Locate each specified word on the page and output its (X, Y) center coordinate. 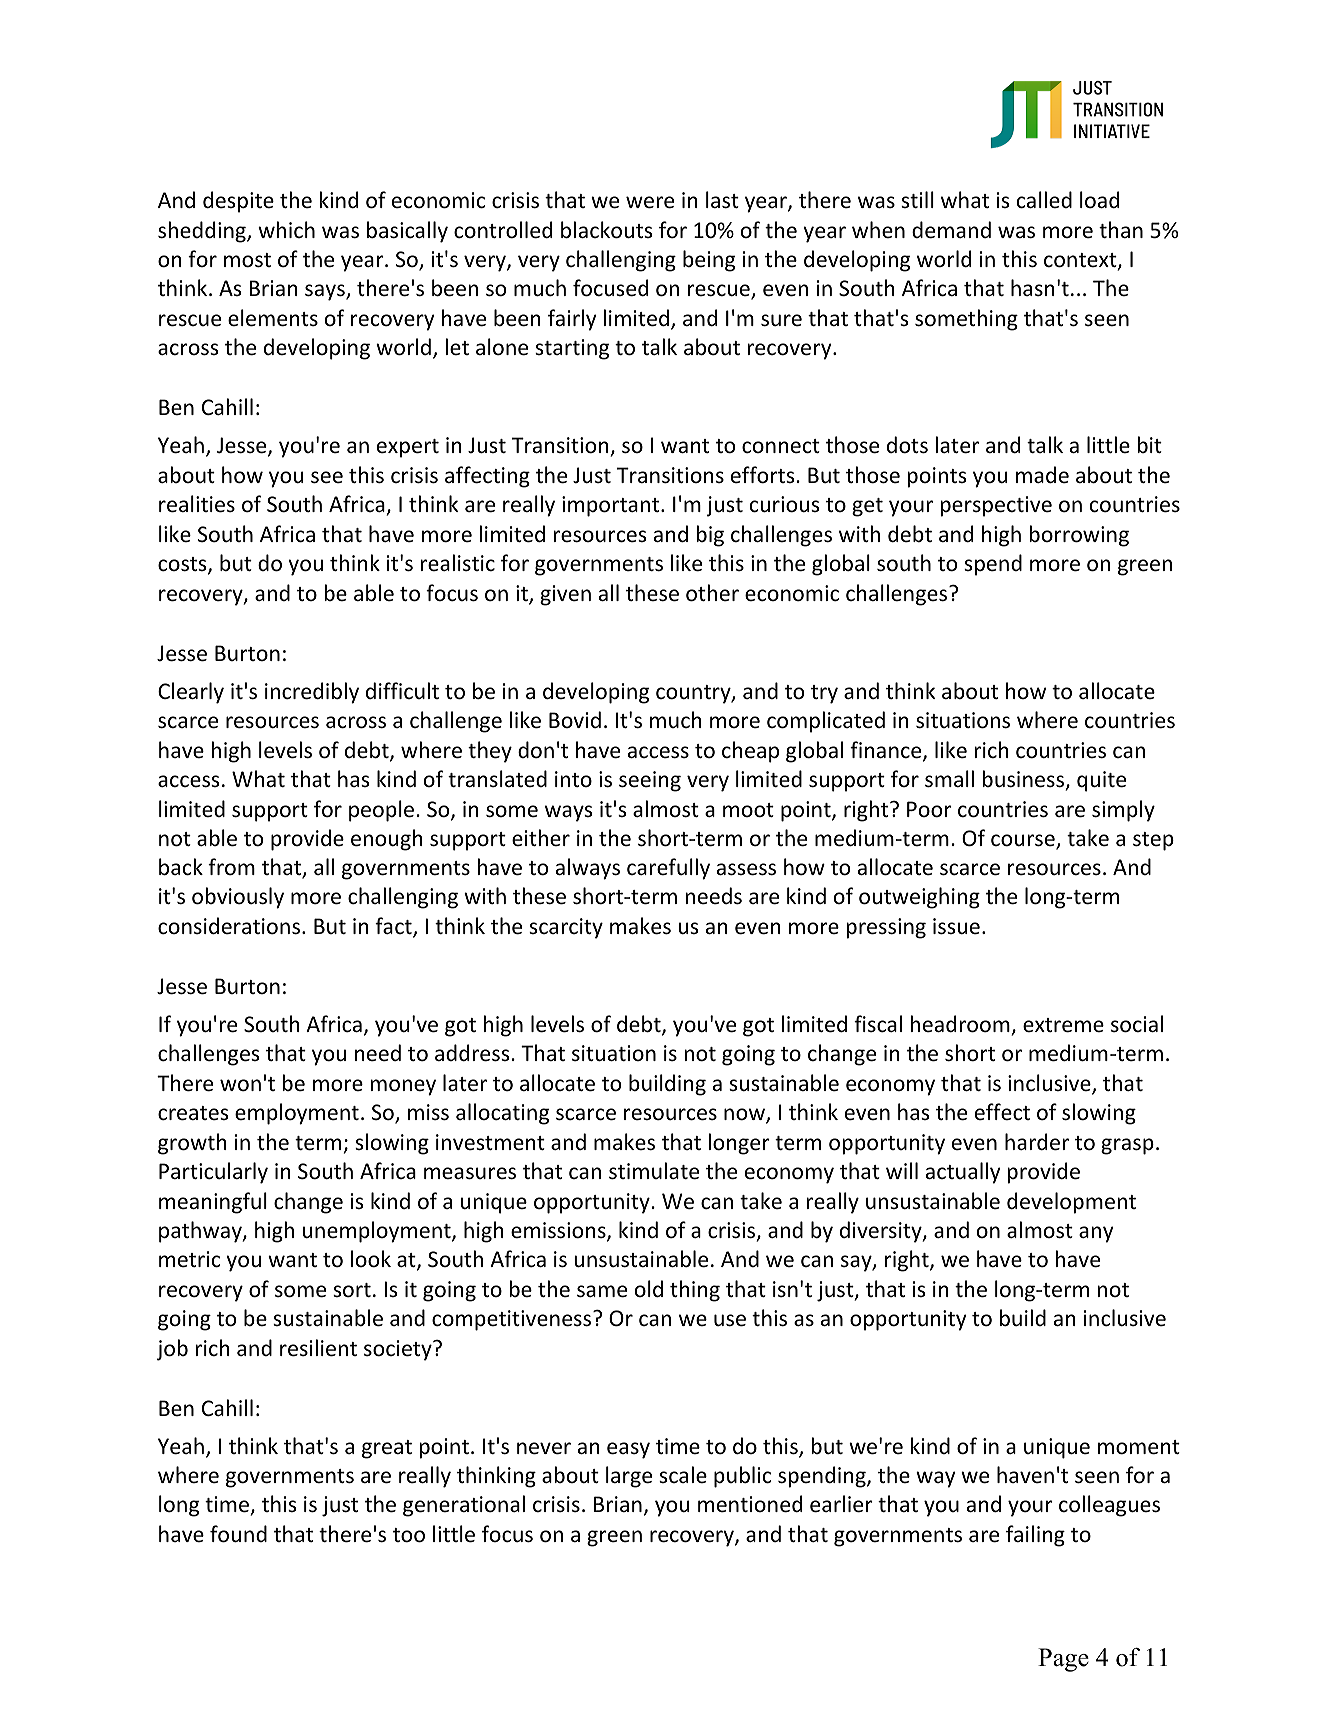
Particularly (213, 1173)
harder (1037, 1142)
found (238, 1534)
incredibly (312, 693)
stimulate (654, 1171)
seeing (650, 781)
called (1044, 200)
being (709, 261)
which (286, 229)
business (1025, 780)
